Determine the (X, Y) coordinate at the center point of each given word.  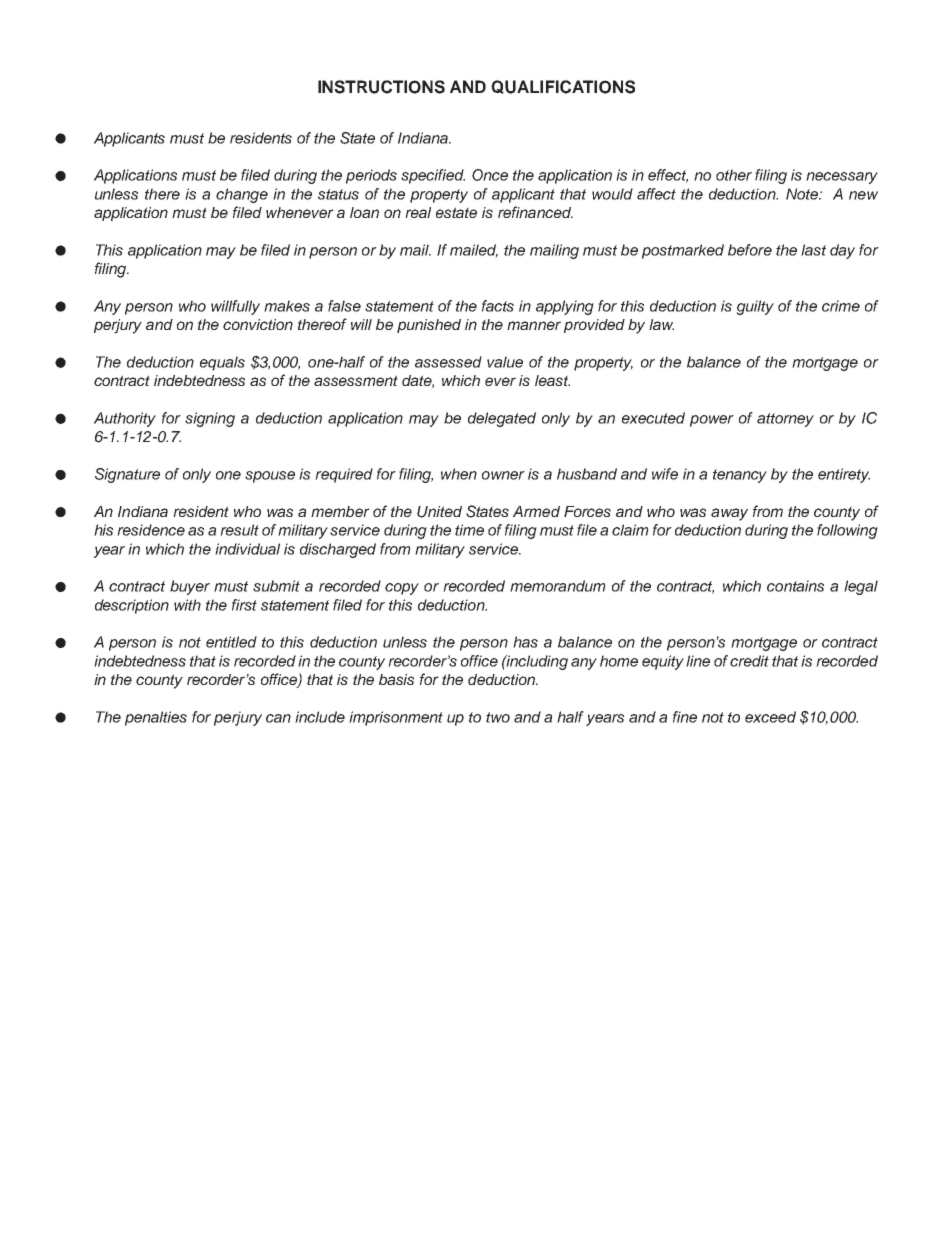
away (729, 514)
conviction (258, 324)
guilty (755, 307)
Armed (536, 511)
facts (498, 306)
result (239, 530)
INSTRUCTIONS (381, 87)
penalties (156, 718)
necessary (842, 178)
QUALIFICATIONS (563, 87)
